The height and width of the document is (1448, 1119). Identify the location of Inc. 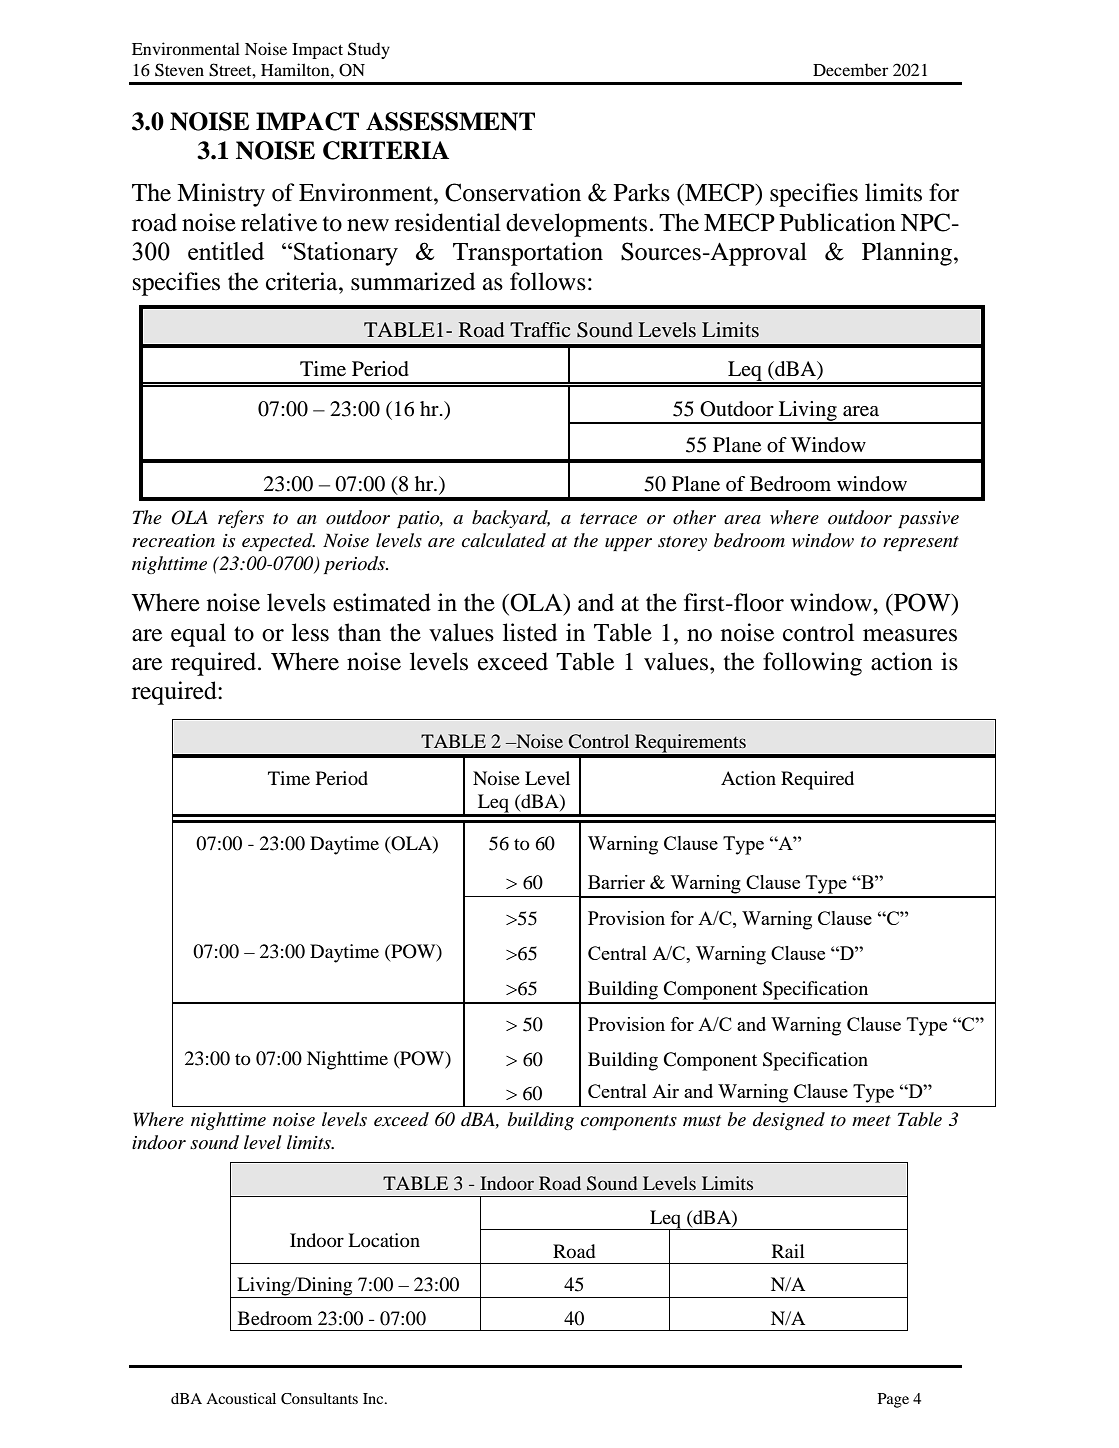
(374, 1398).
